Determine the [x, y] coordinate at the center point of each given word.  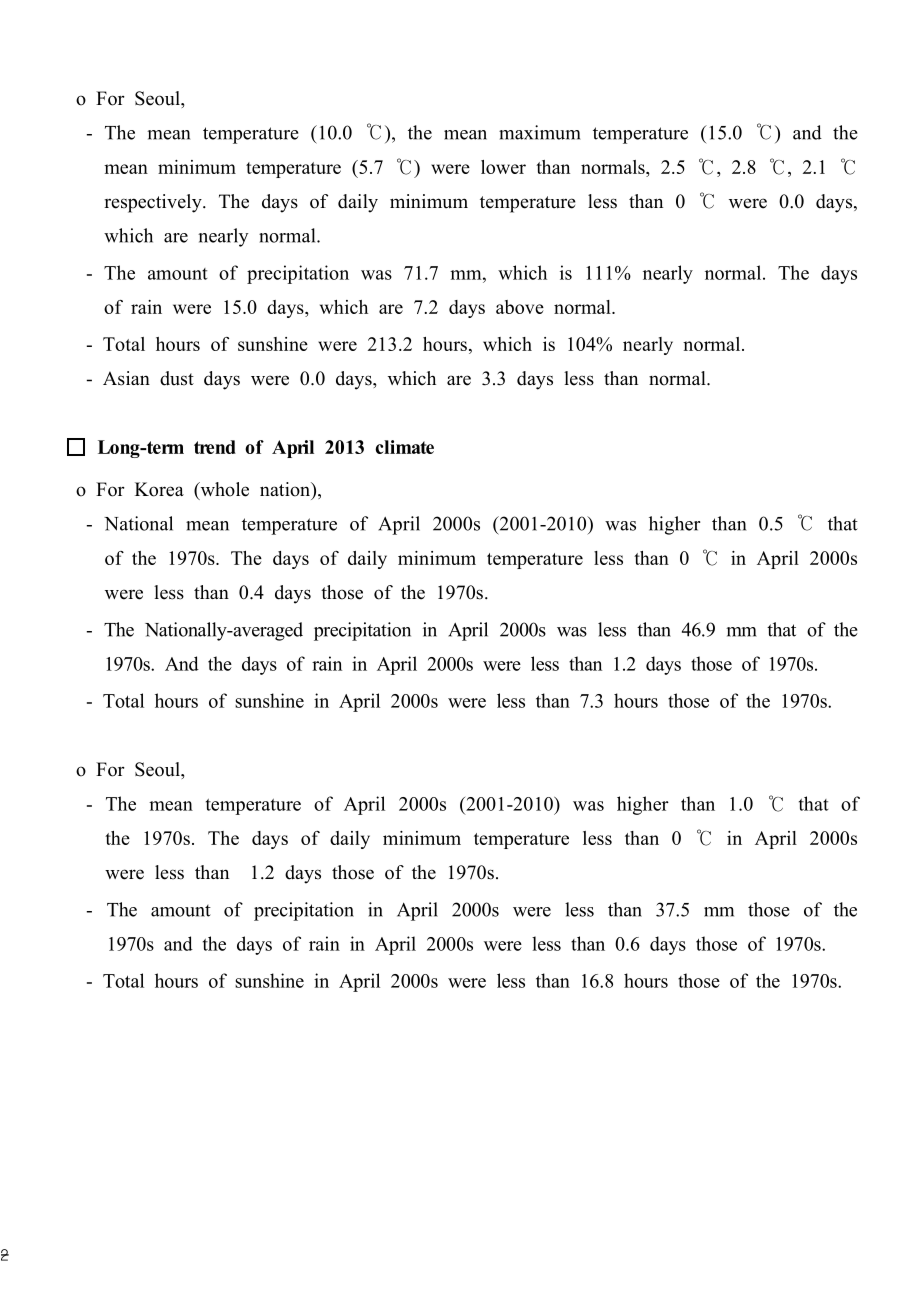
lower [503, 167]
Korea [159, 489]
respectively [154, 203]
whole [223, 490]
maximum [540, 132]
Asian [126, 378]
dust [177, 378]
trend [215, 447]
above [520, 307]
